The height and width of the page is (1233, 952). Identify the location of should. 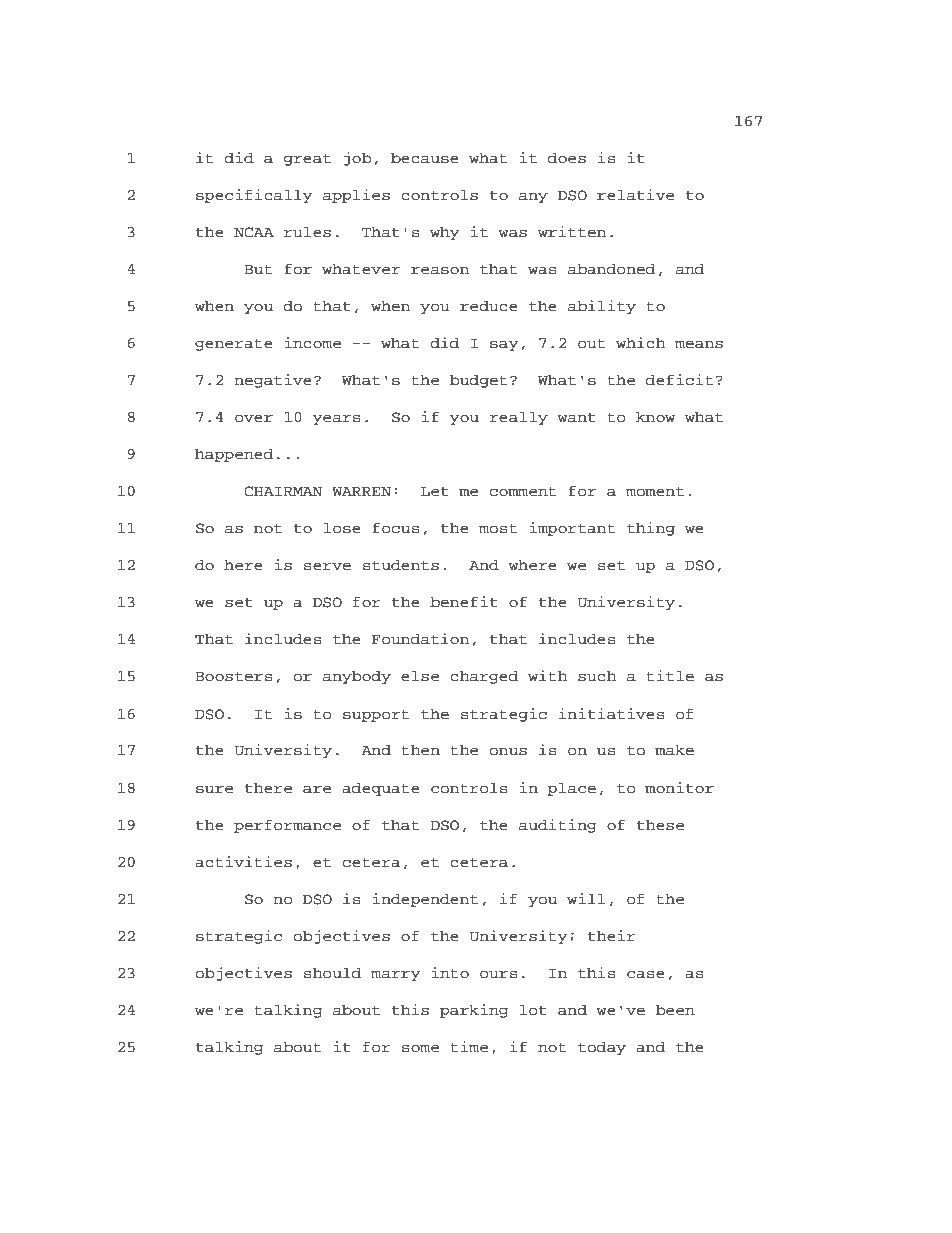
(332, 973).
